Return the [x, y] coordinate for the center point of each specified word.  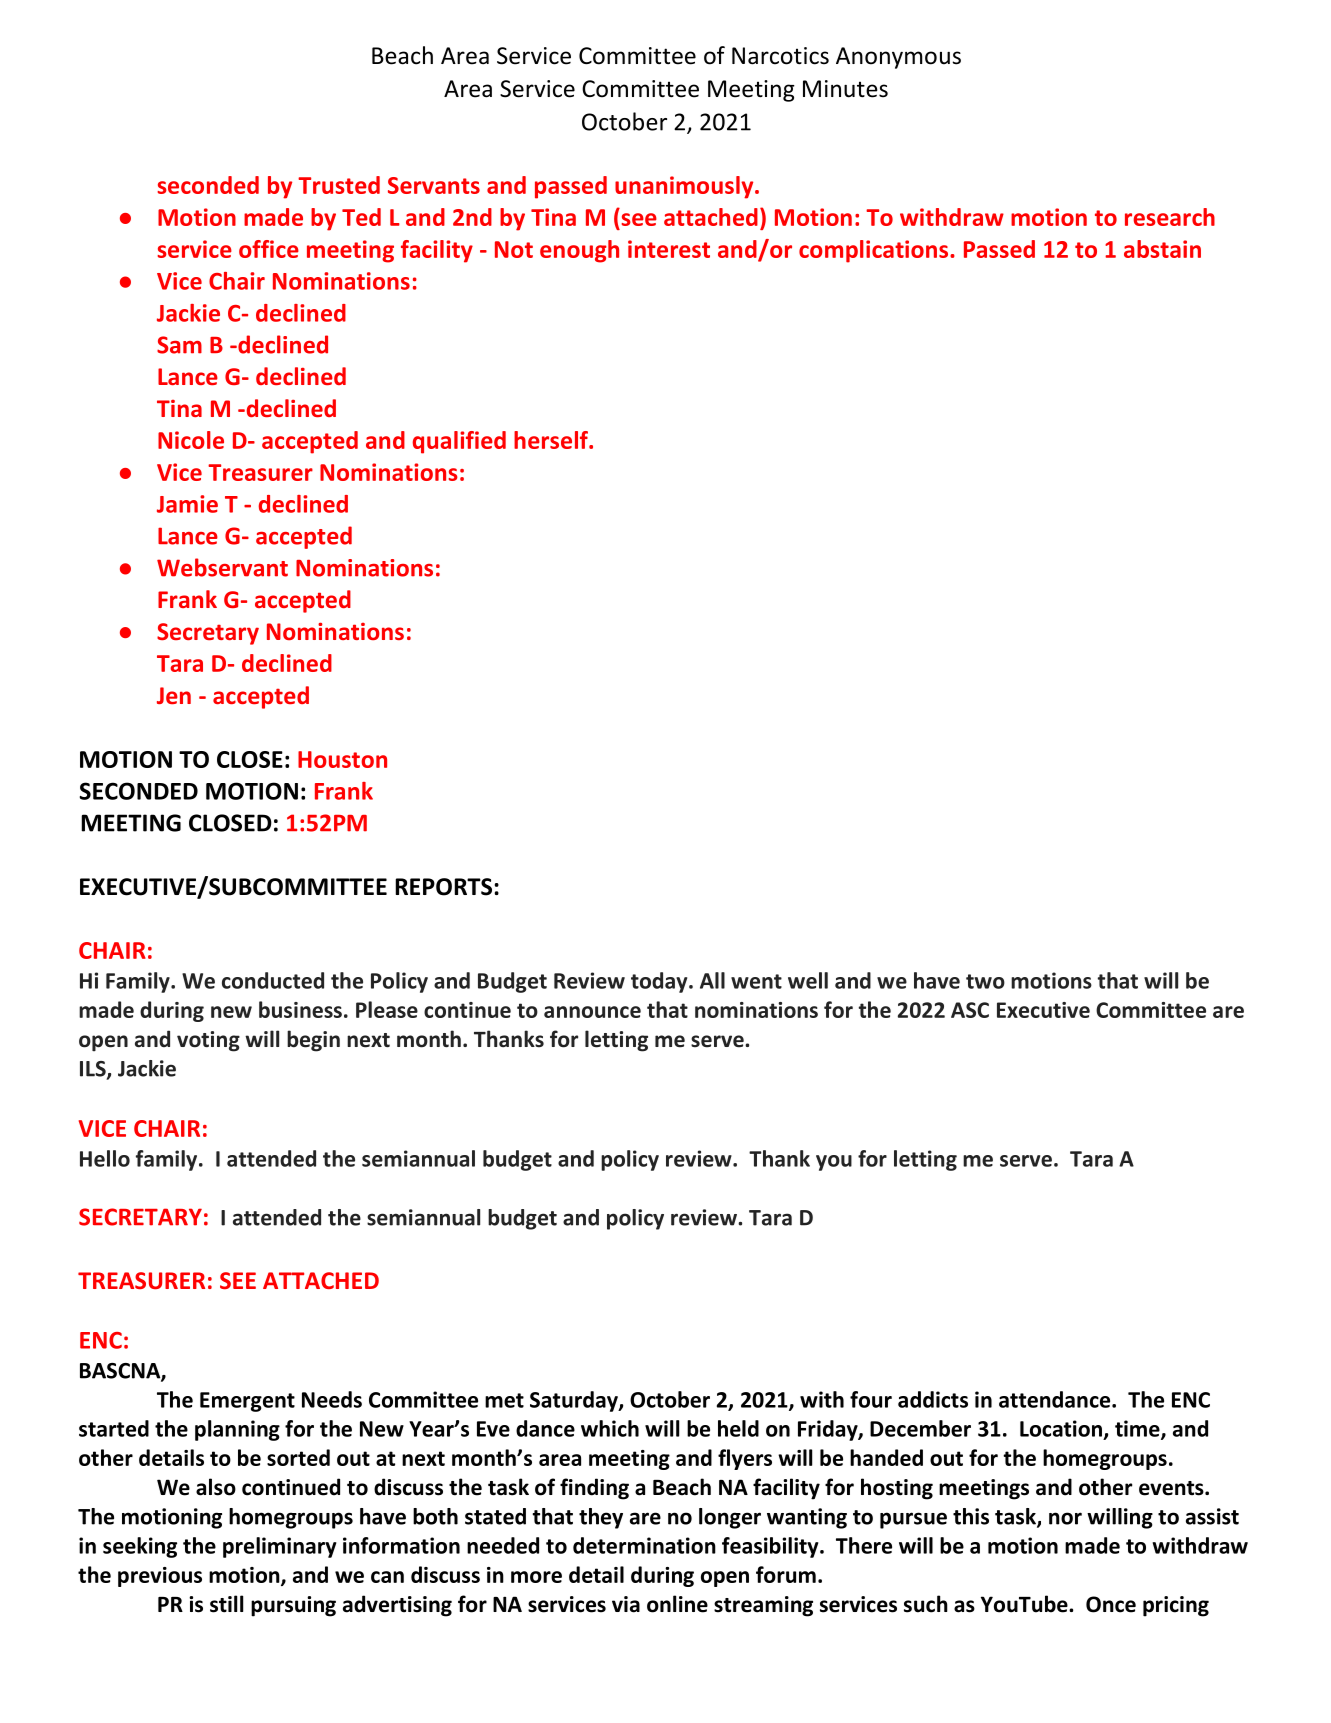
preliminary [279, 1547]
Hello [105, 1158]
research [1170, 217]
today [660, 982]
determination [644, 1545]
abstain [1162, 249]
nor [1065, 1518]
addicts [933, 1399]
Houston [342, 759]
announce [592, 1012]
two [985, 981]
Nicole [191, 440]
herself [552, 440]
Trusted [339, 185]
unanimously [685, 187]
